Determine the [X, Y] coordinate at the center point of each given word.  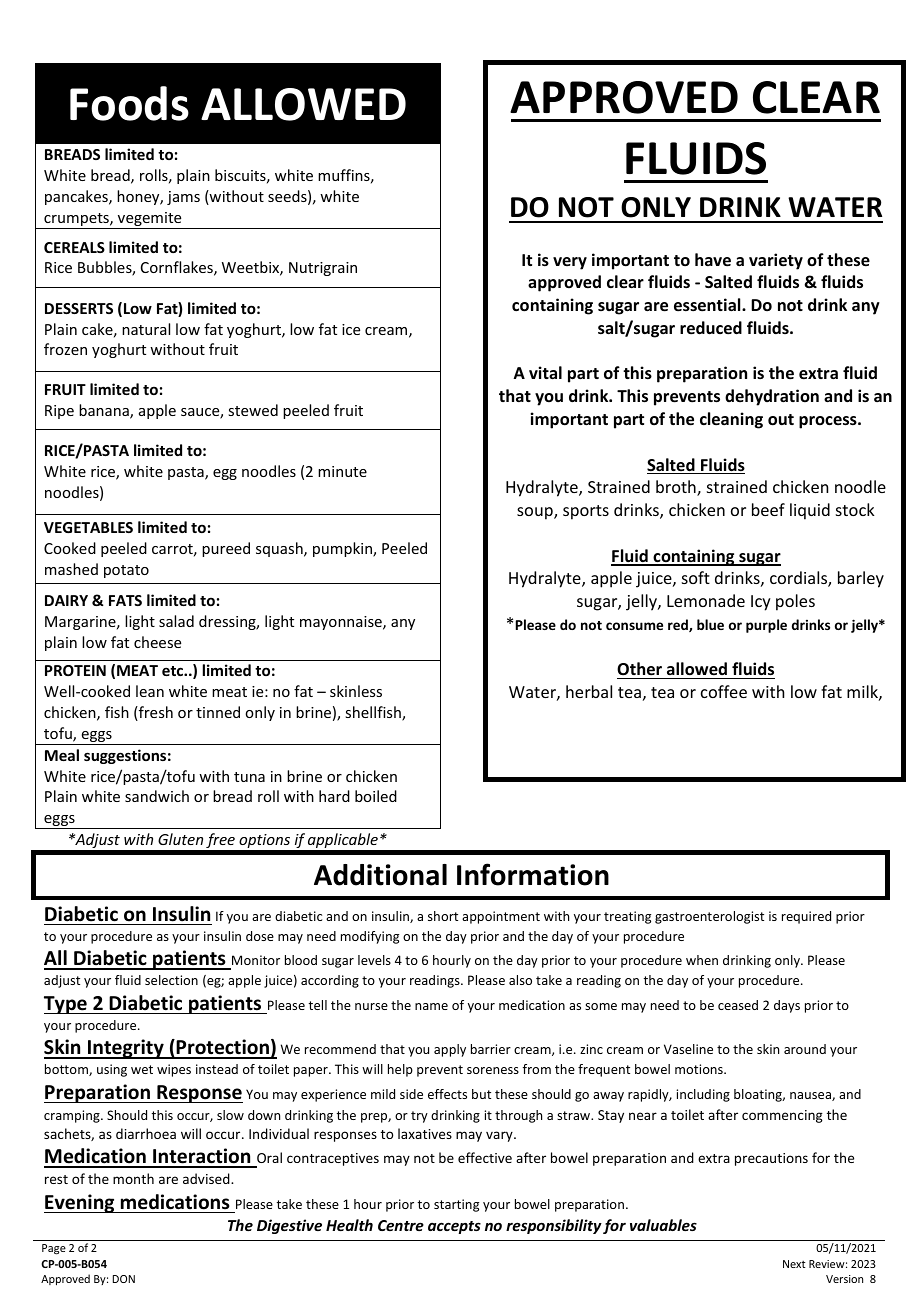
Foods [129, 103]
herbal [589, 691]
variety [776, 261]
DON [124, 1279]
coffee [724, 691]
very [570, 263]
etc [173, 671]
